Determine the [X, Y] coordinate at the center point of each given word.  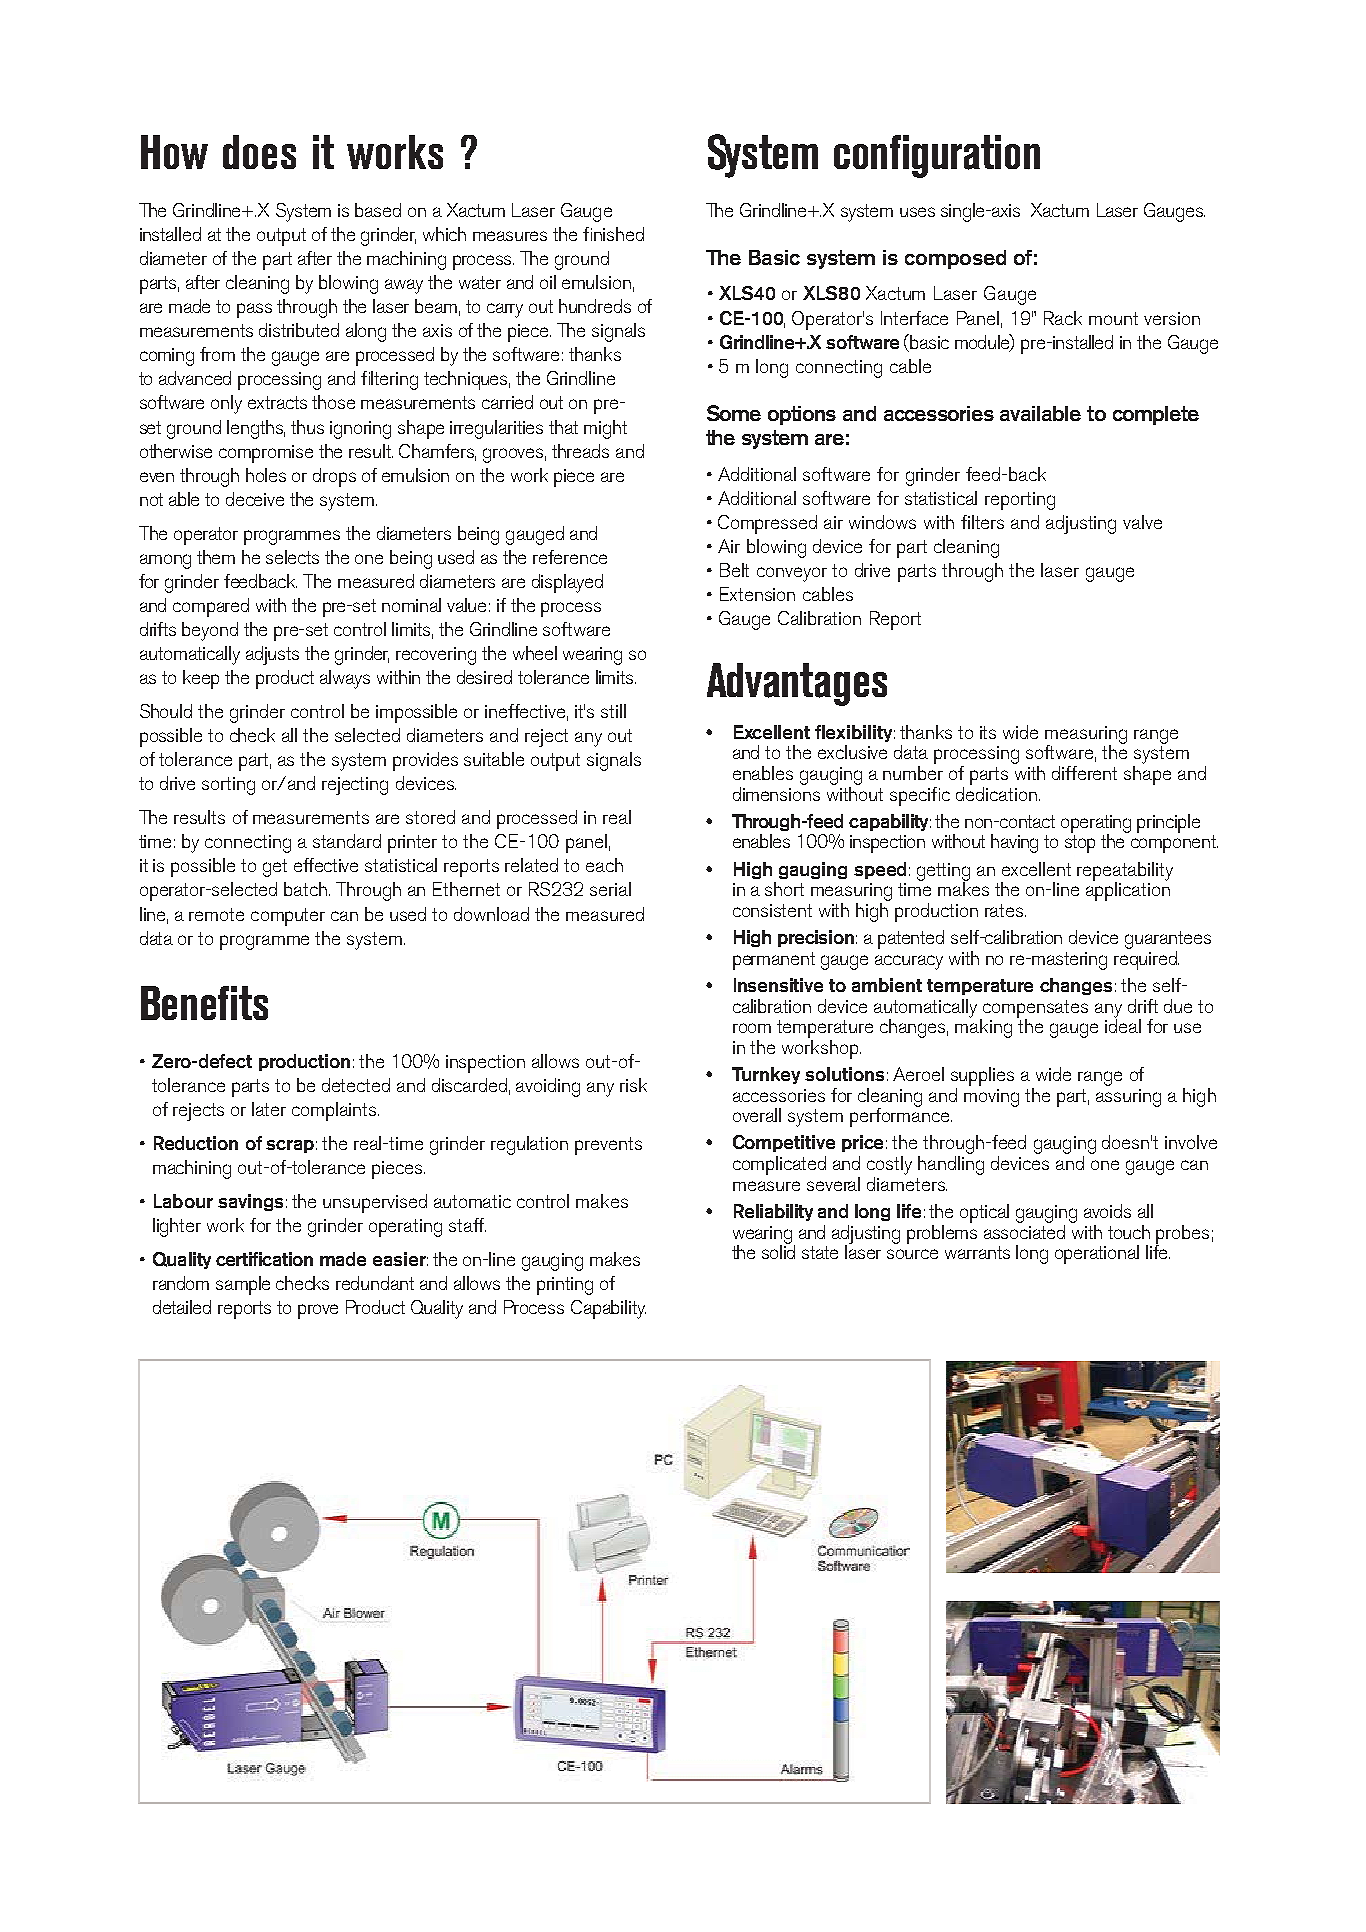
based [378, 210]
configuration [937, 156]
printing [565, 1286]
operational [1097, 1254]
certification [264, 1259]
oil [548, 282]
